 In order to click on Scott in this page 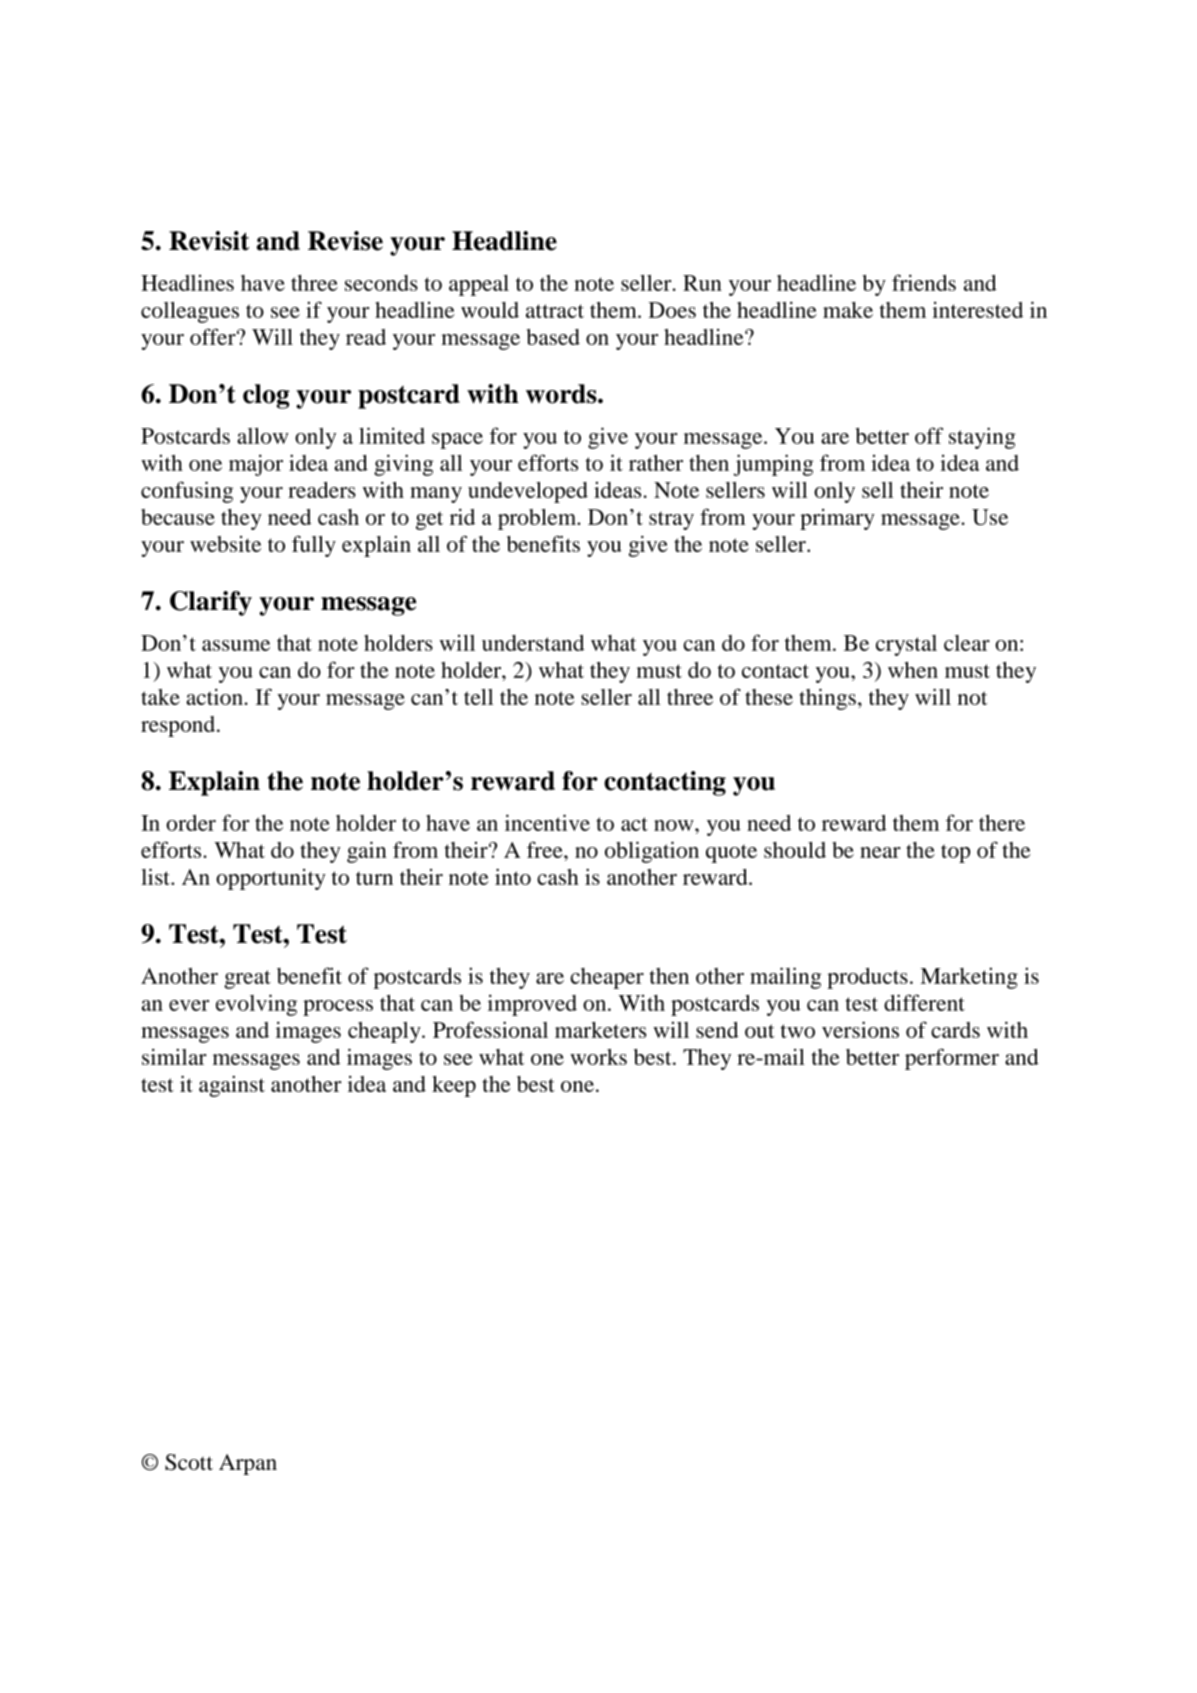, I will do `click(189, 1462)`.
